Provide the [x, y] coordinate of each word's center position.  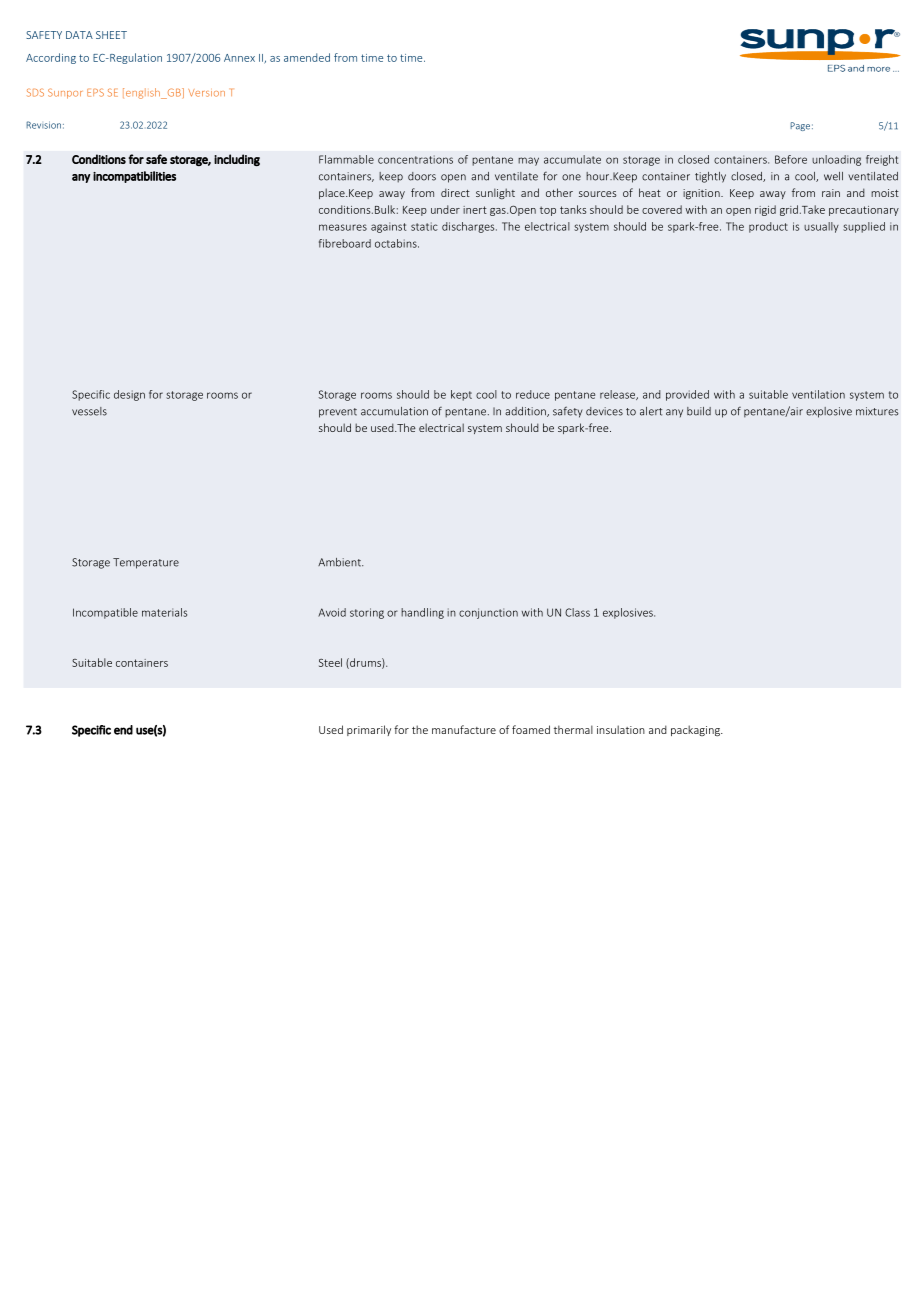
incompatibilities [134, 177]
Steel [330, 662]
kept [461, 395]
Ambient [340, 562]
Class [577, 612]
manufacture [464, 729]
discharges [469, 227]
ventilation [818, 394]
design [129, 395]
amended [307, 57]
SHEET [111, 35]
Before [791, 159]
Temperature [146, 563]
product [768, 227]
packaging [696, 730]
